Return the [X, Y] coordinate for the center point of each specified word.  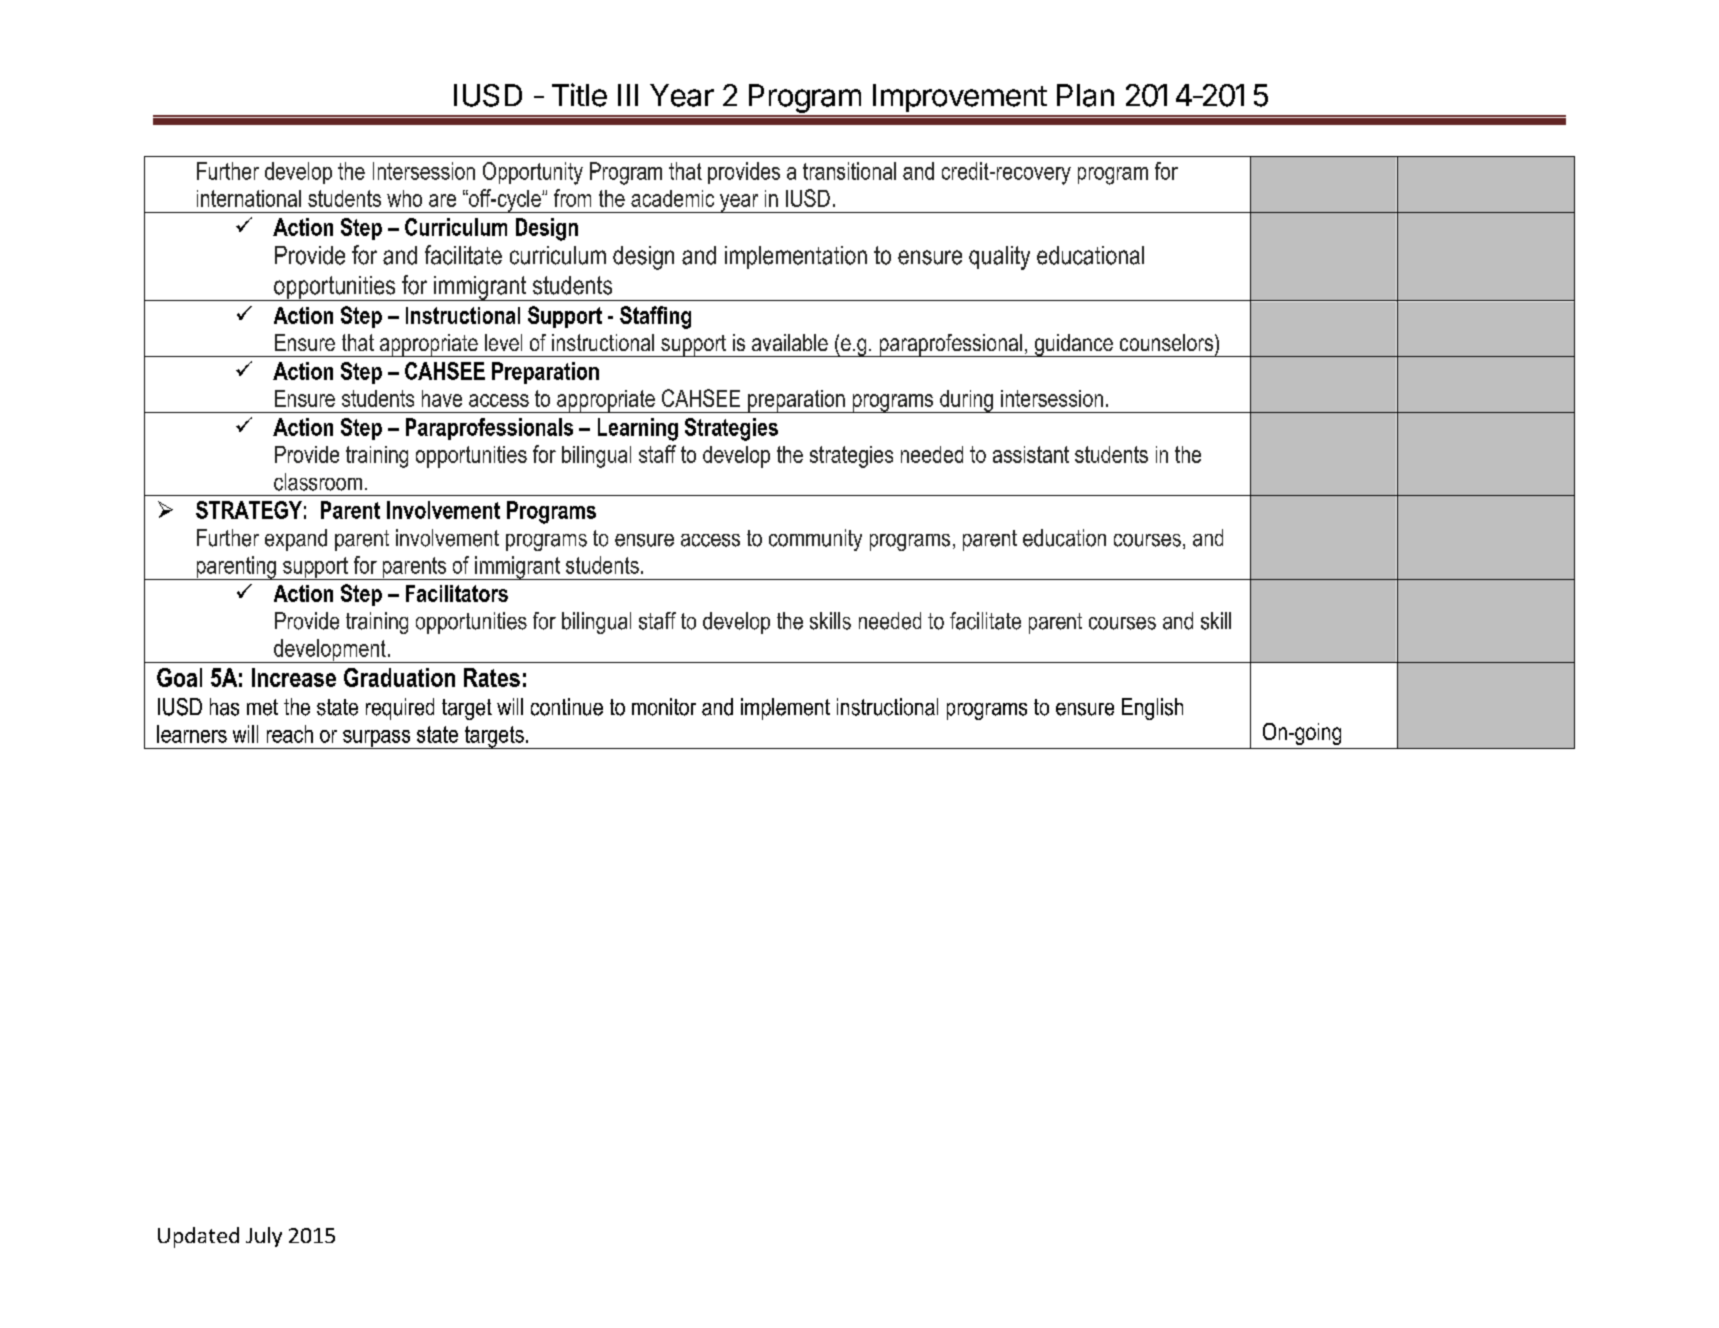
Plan [1085, 95]
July [264, 1237]
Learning [638, 429]
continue [567, 707]
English [1152, 709]
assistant [1031, 454]
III [628, 95]
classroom [318, 482]
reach [290, 734]
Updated [198, 1237]
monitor [664, 707]
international [249, 198]
